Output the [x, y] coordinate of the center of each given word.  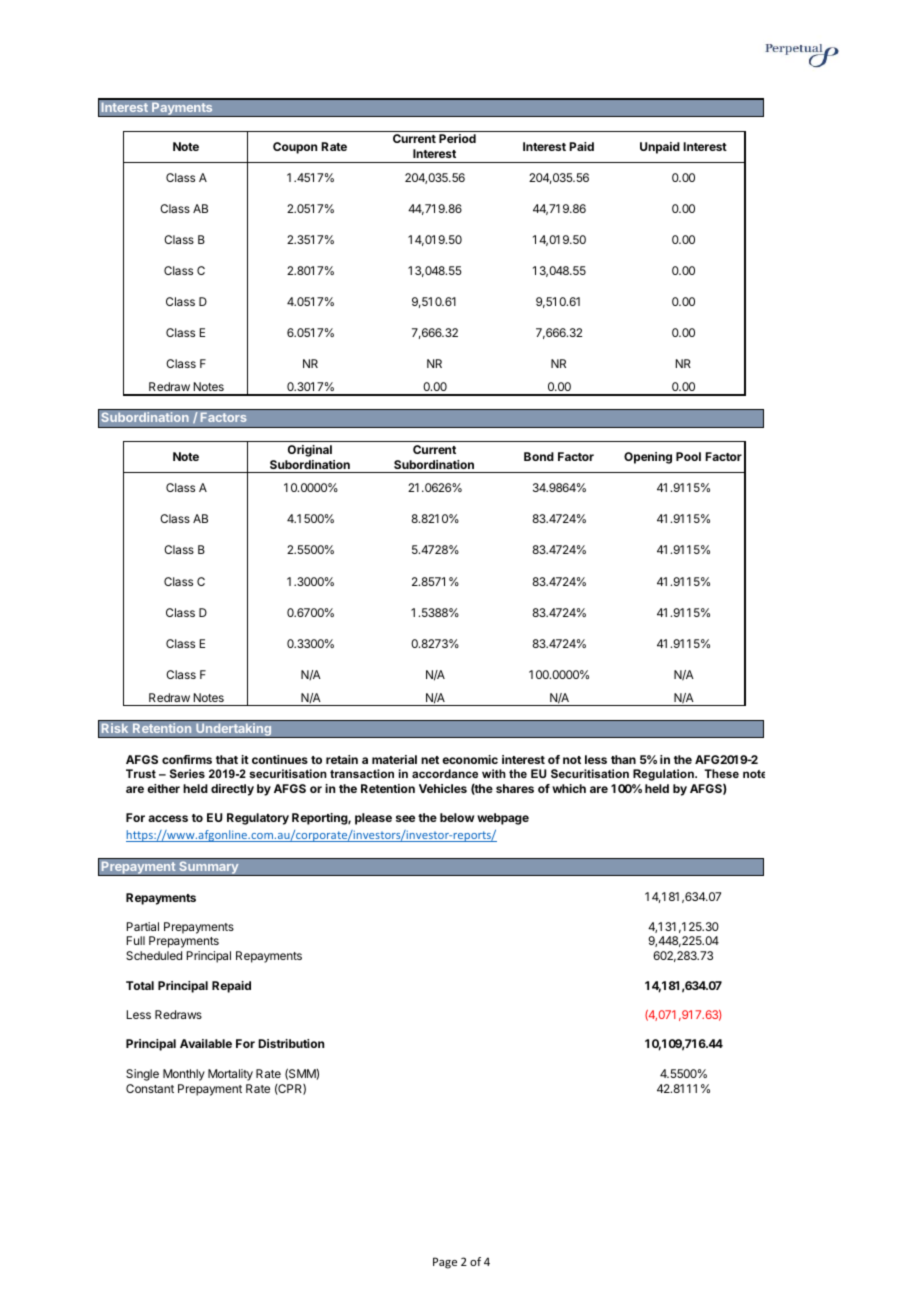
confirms [187, 759]
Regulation [664, 775]
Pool [688, 456]
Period [457, 138]
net [430, 760]
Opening [648, 458]
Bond [539, 456]
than [623, 759]
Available [206, 1043]
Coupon [295, 148]
